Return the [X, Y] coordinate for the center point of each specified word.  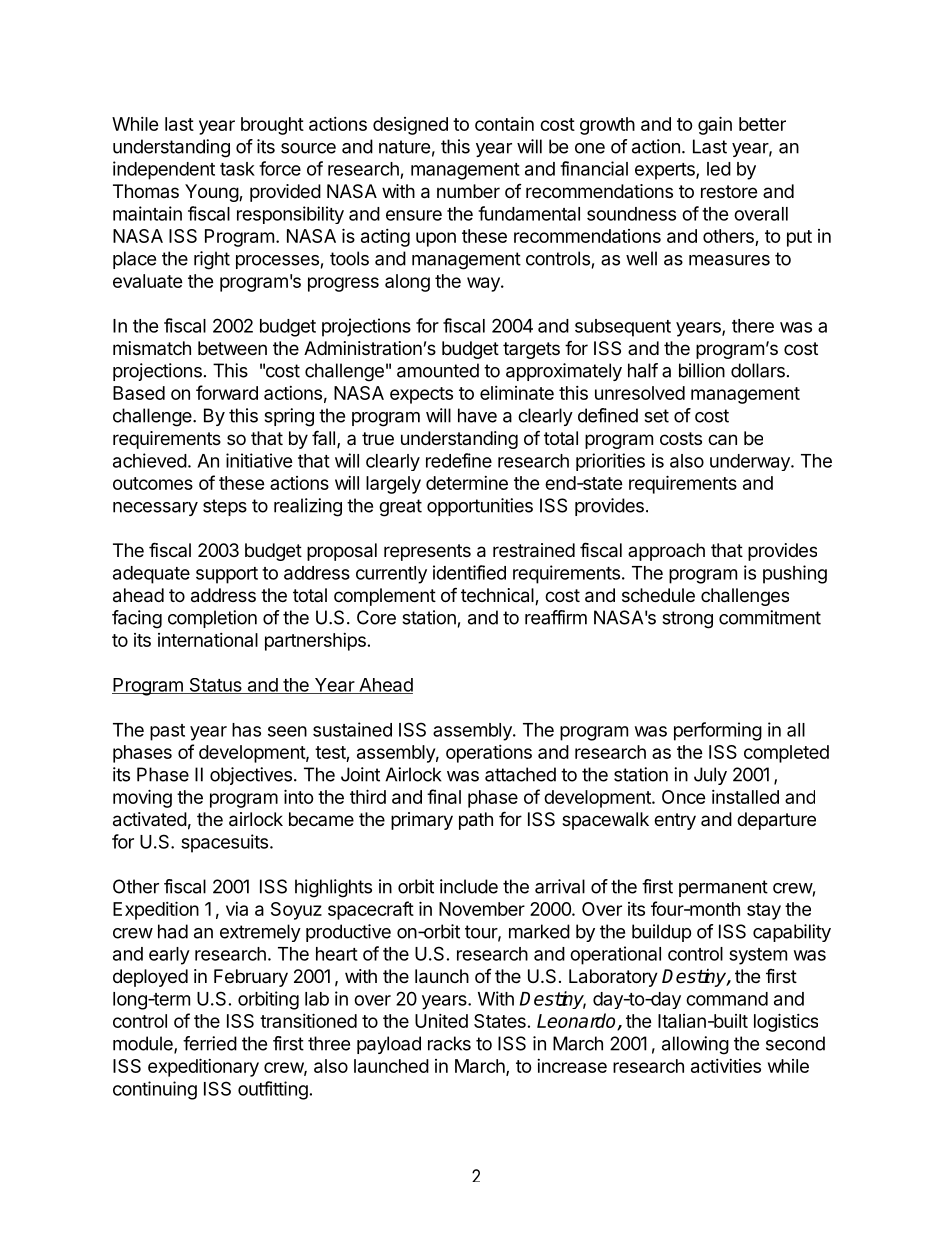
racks [449, 1043]
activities [726, 1066]
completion [212, 619]
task [237, 169]
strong [687, 620]
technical [498, 596]
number [468, 191]
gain [715, 125]
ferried [210, 1043]
